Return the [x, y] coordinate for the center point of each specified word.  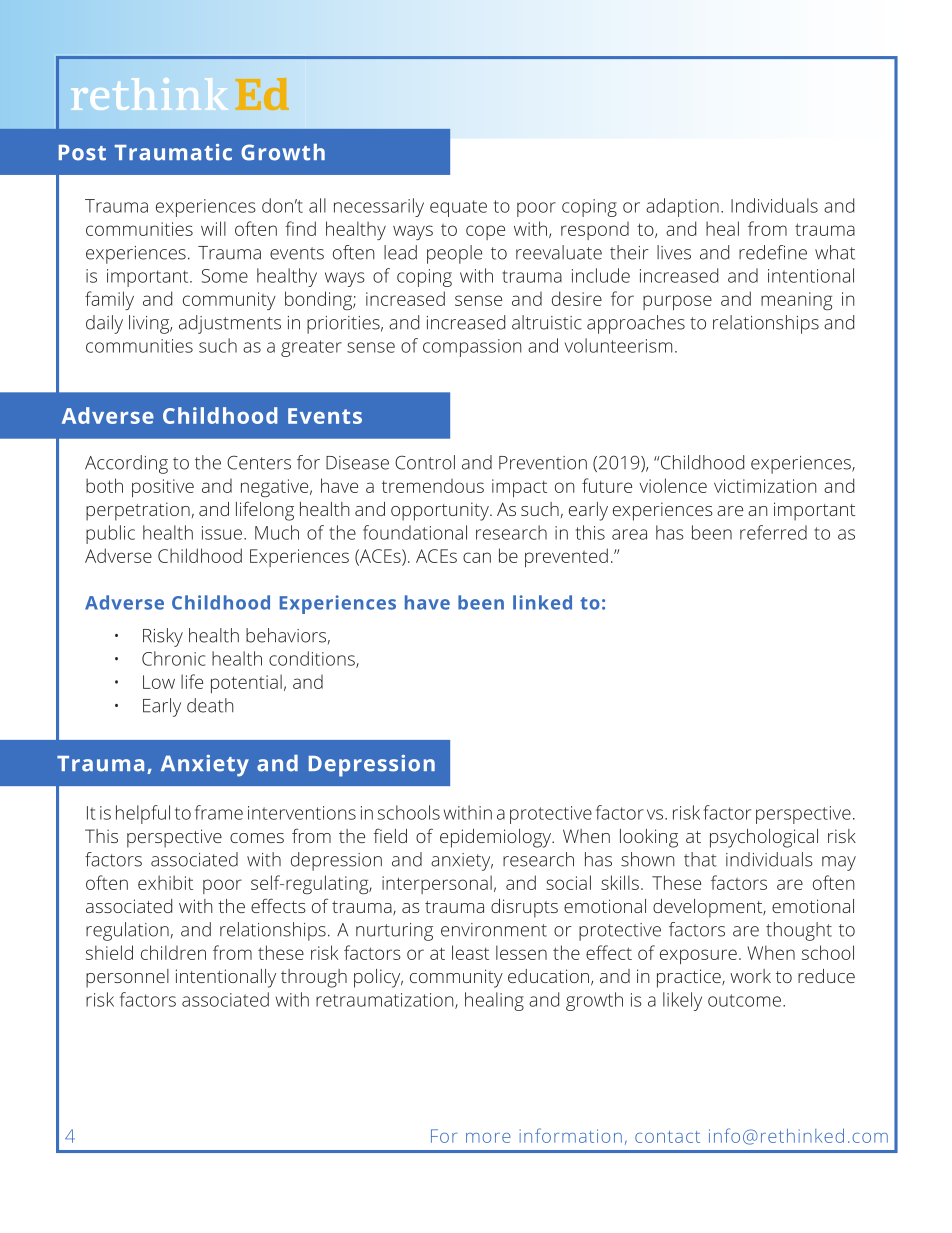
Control [425, 462]
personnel [127, 978]
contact [667, 1137]
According [126, 464]
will [213, 228]
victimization [765, 486]
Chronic [173, 658]
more [488, 1138]
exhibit [165, 882]
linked [542, 602]
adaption [682, 207]
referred [773, 532]
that [700, 859]
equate [458, 208]
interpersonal [437, 884]
